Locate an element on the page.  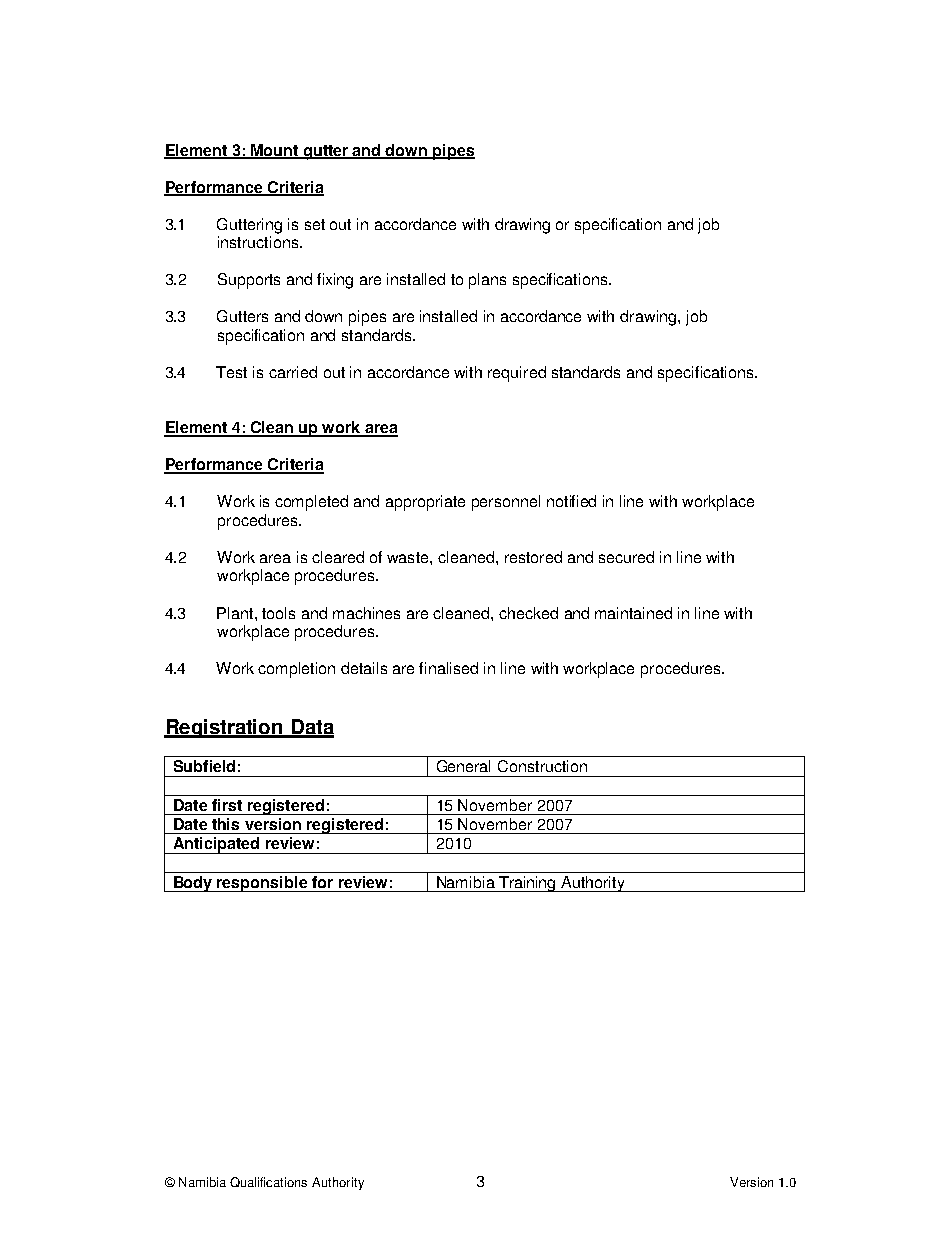
Training is located at coordinates (528, 884).
